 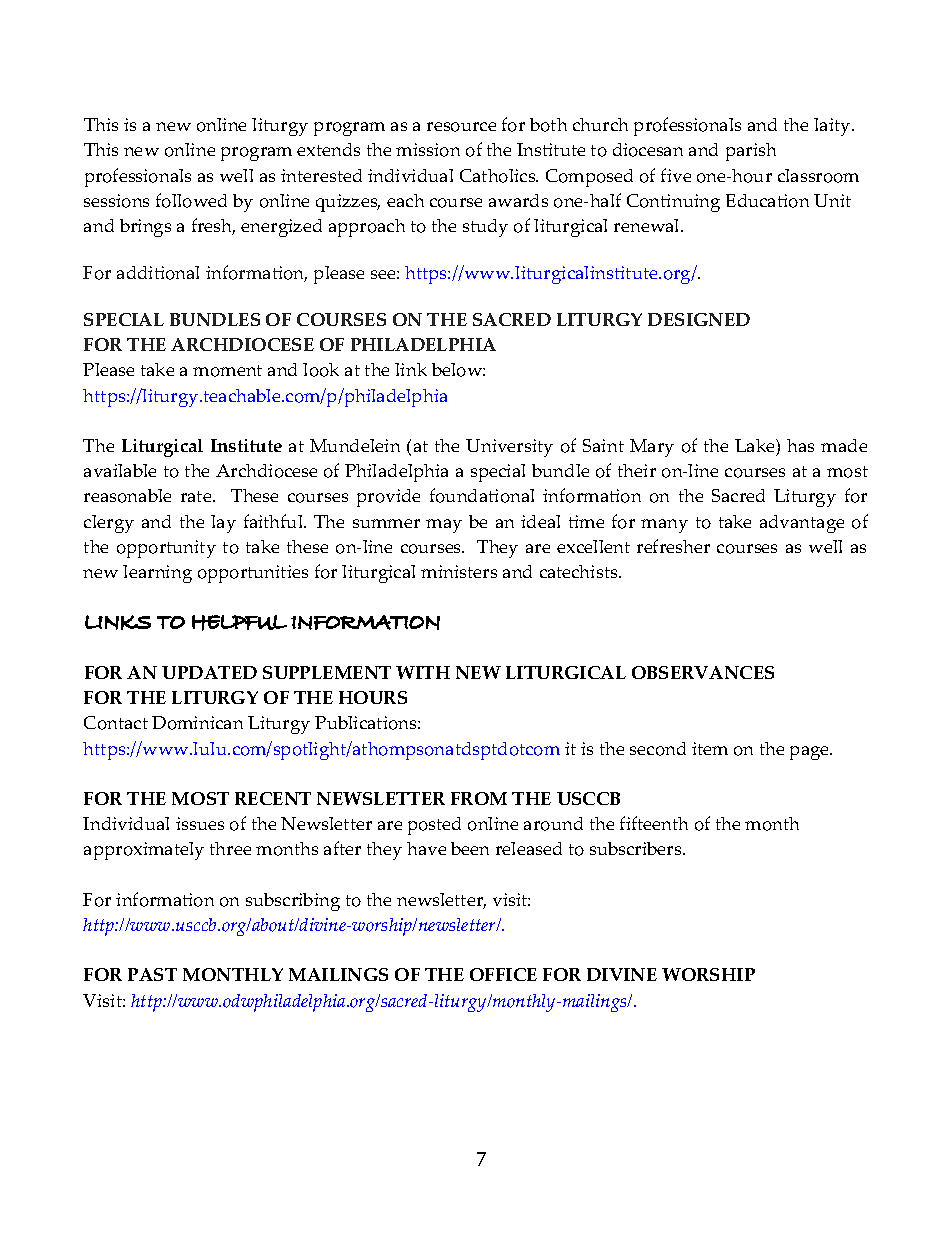 What do you see at coordinates (802, 524) in the screenshot?
I see `advantage` at bounding box center [802, 524].
